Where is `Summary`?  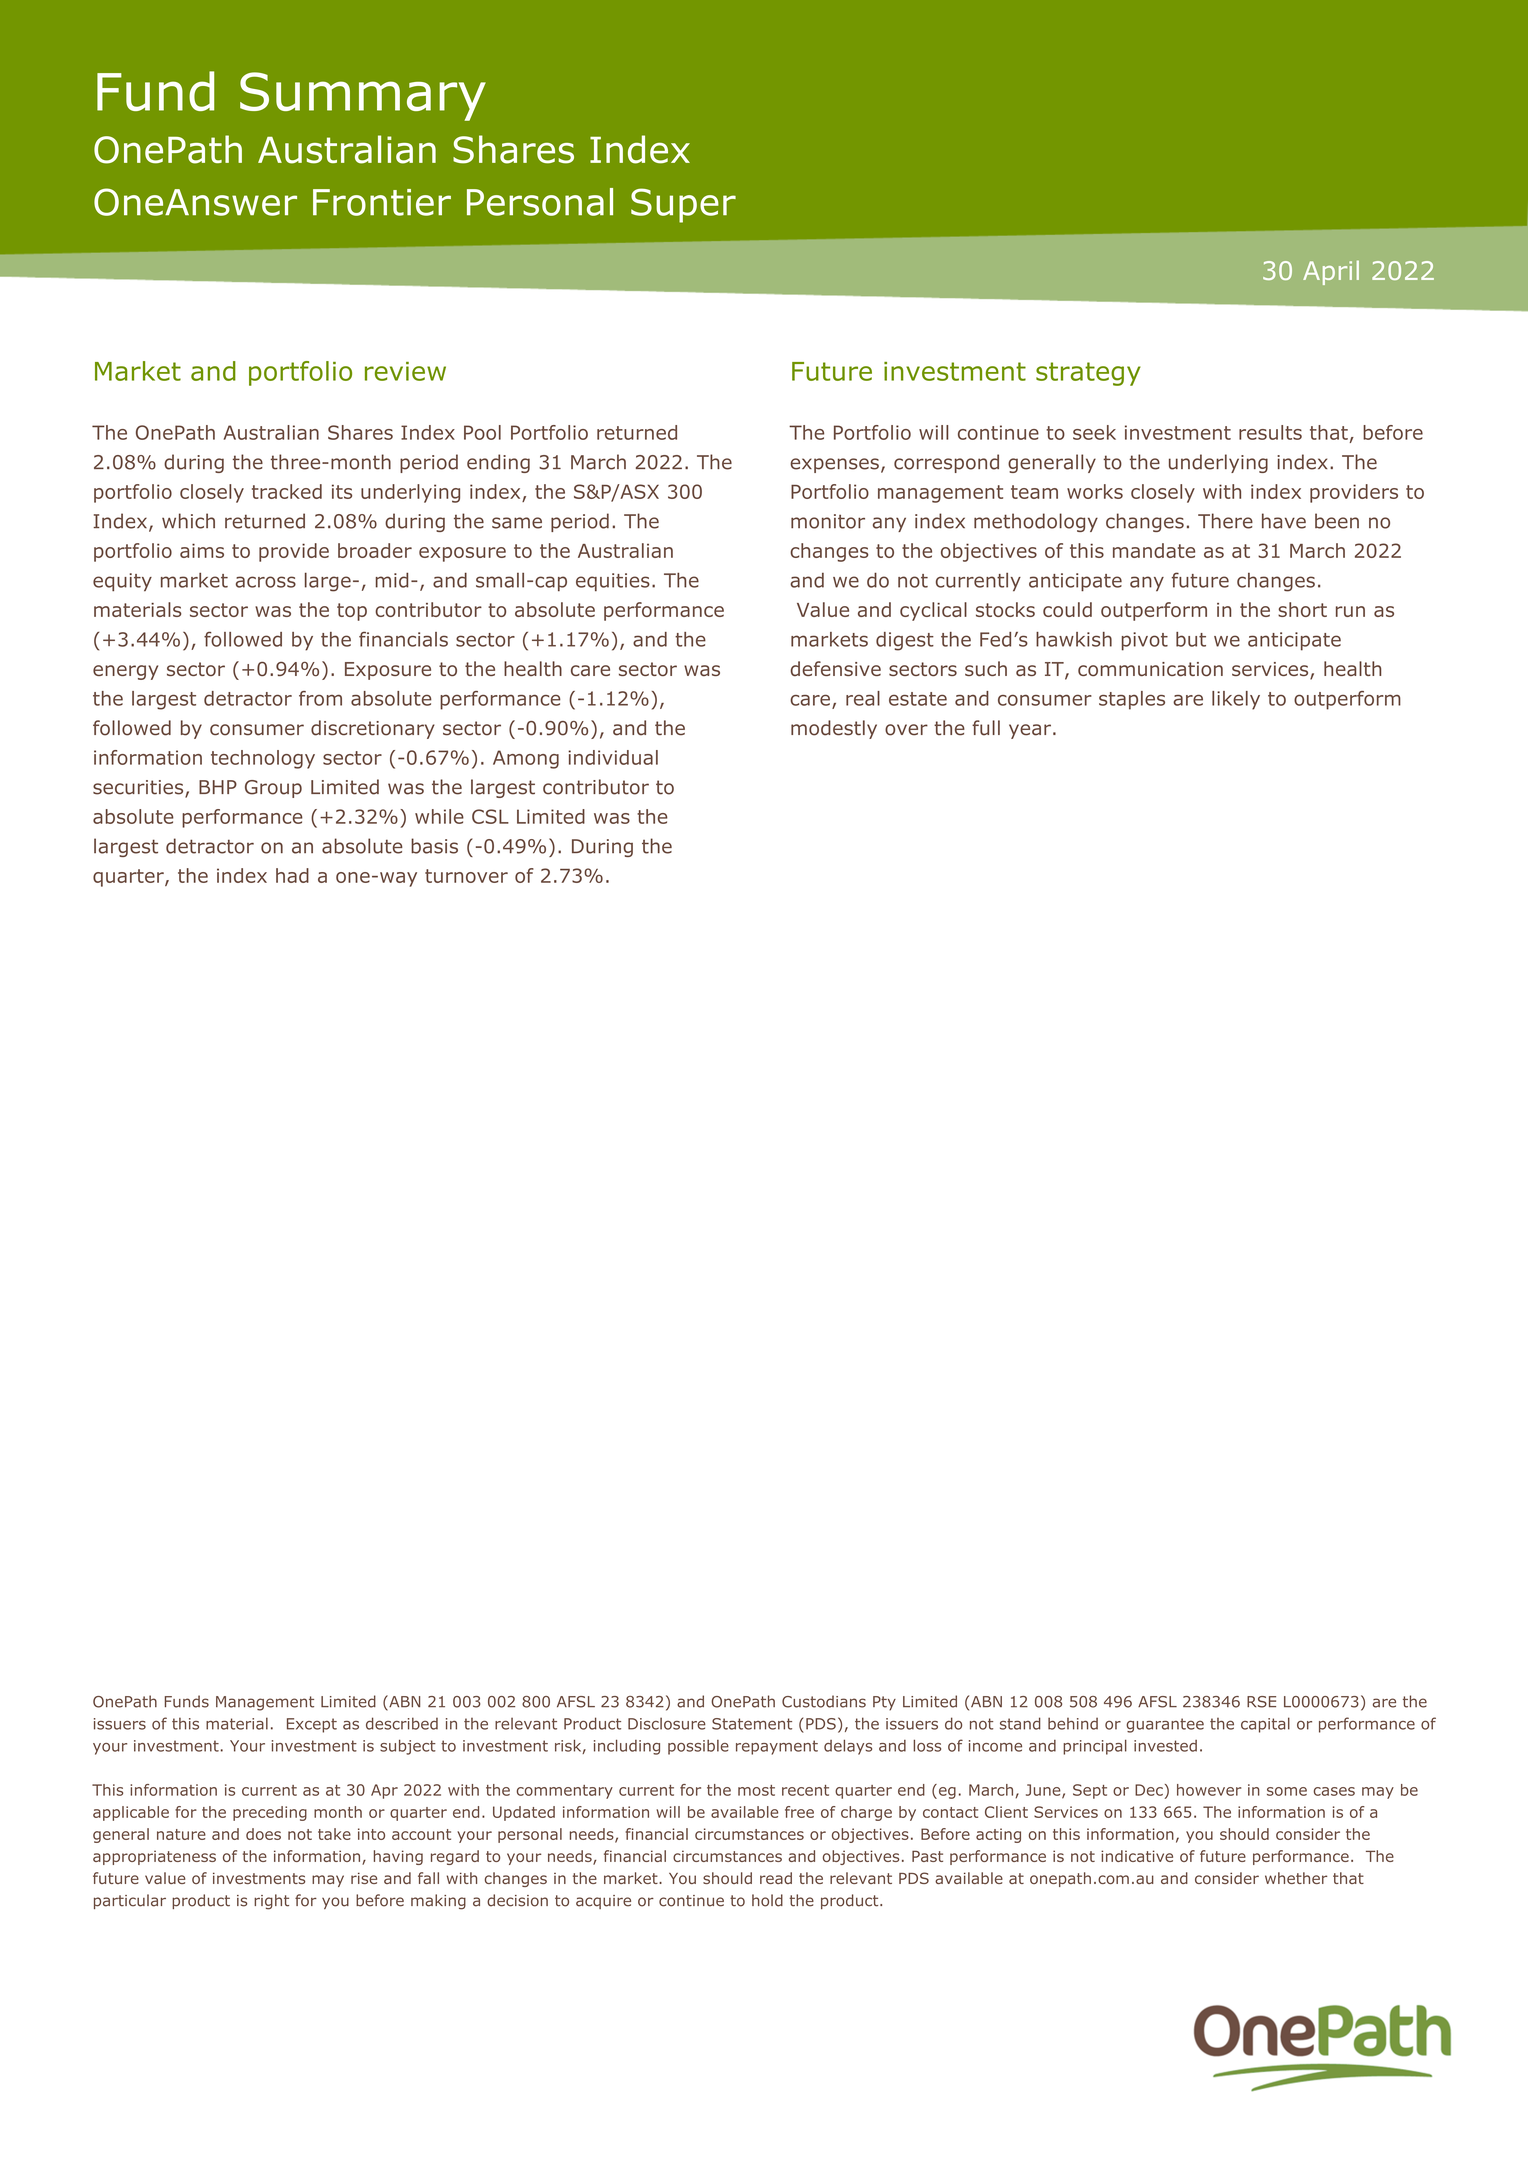
Summary is located at coordinates (363, 96).
